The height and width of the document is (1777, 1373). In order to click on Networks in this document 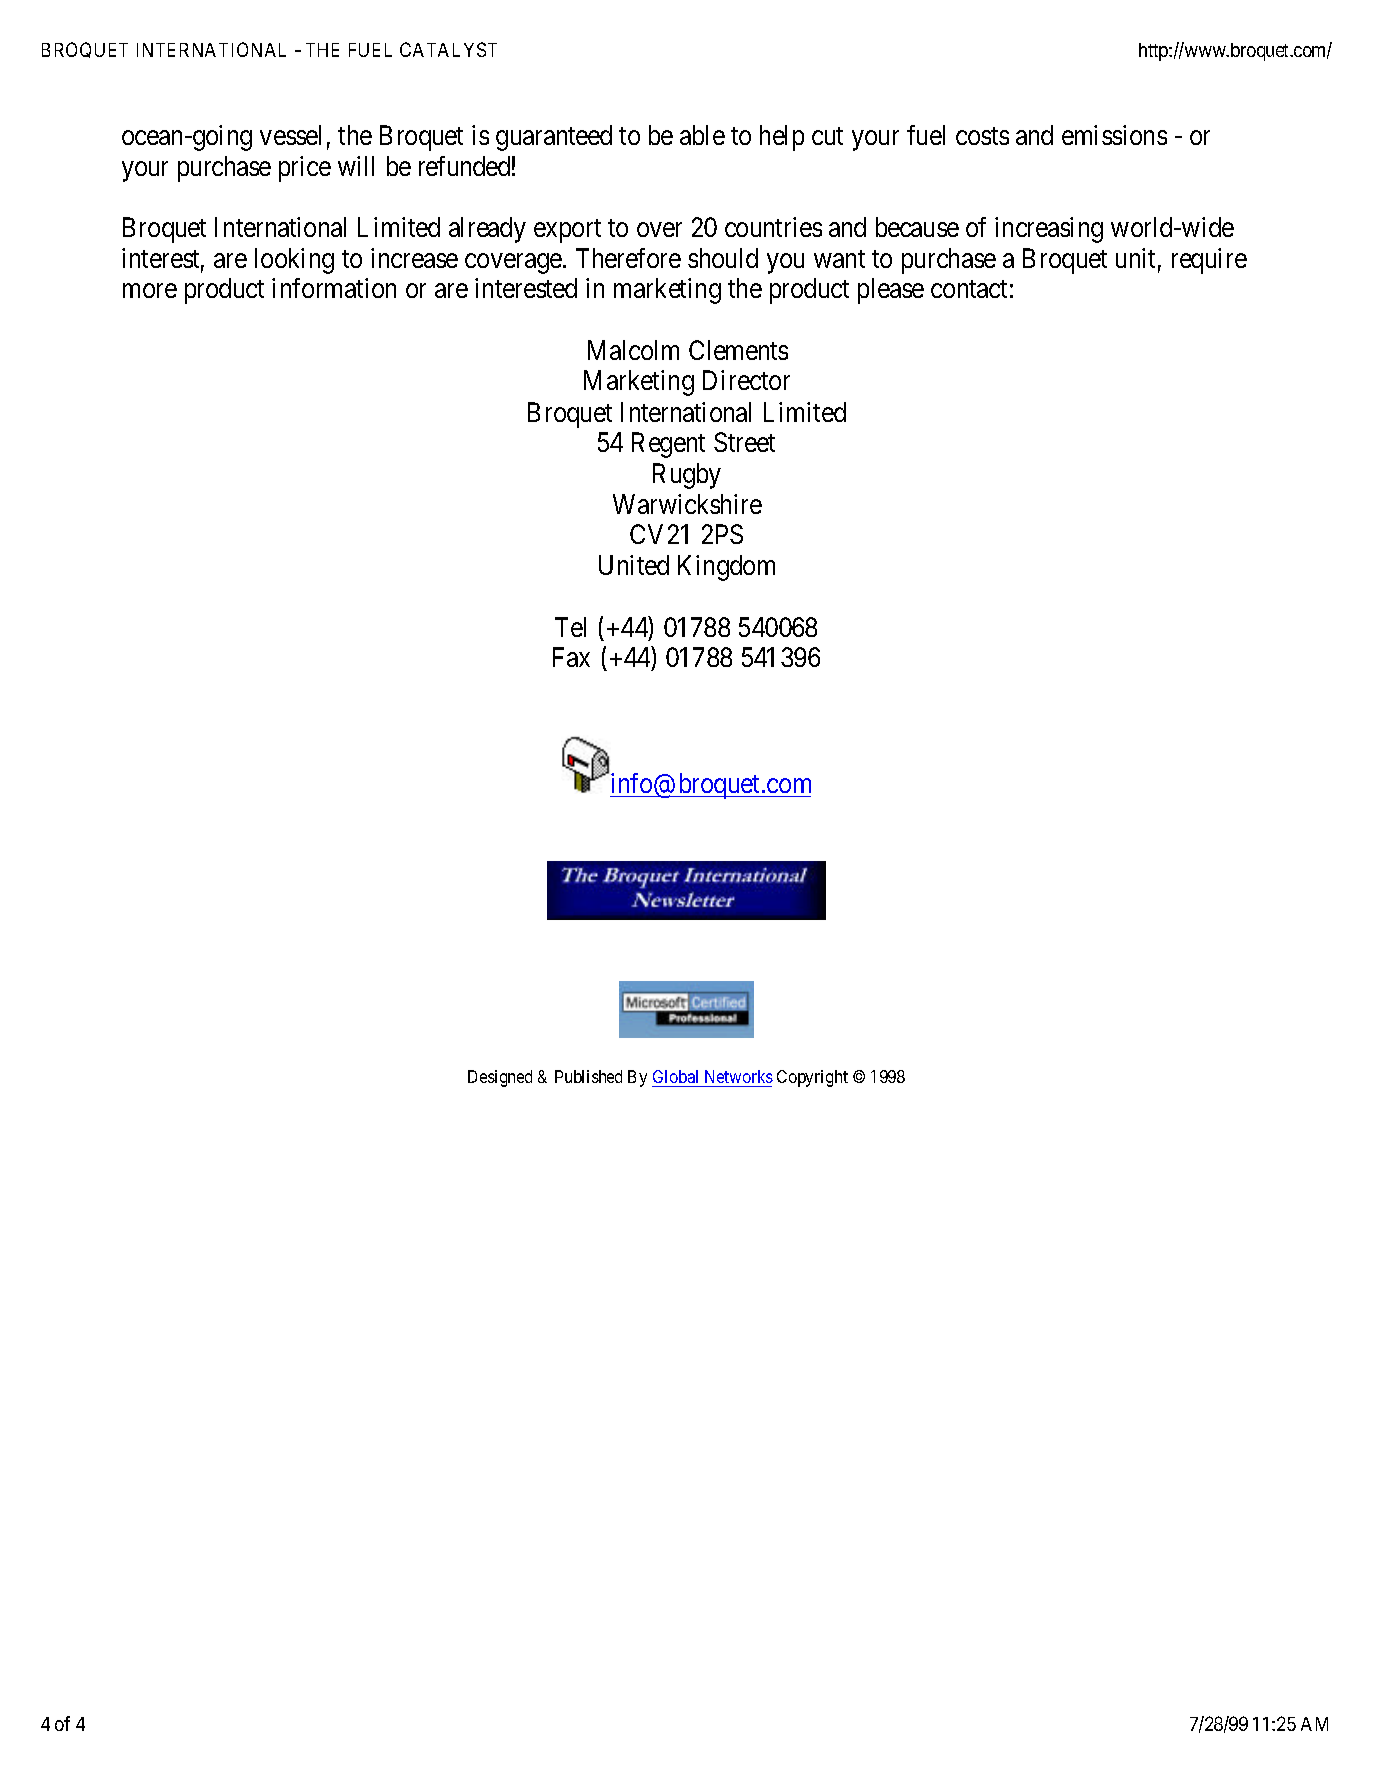, I will do `click(739, 1076)`.
